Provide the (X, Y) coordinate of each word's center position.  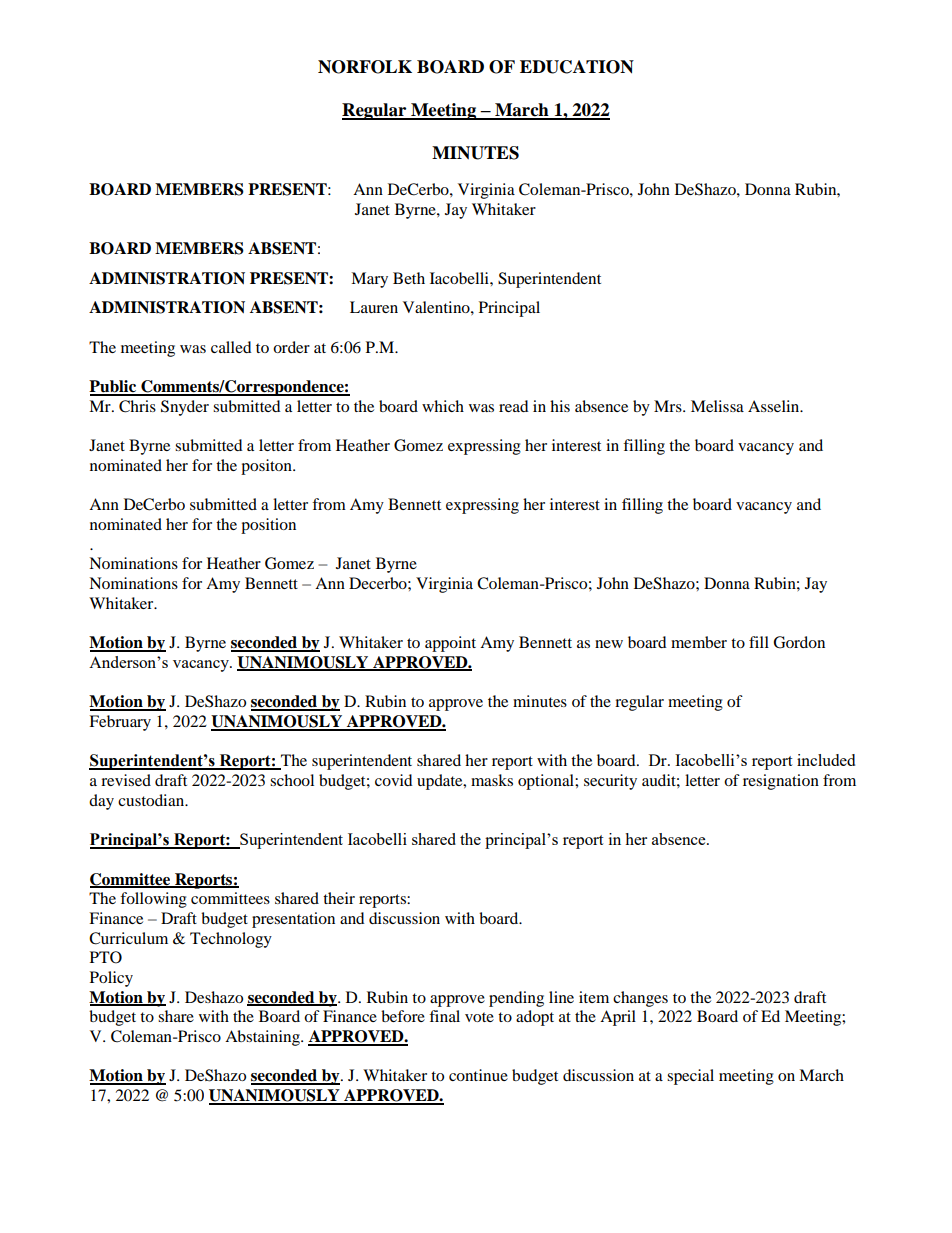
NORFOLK (365, 67)
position (268, 526)
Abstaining (263, 1038)
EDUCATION (577, 67)
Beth (409, 278)
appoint (450, 644)
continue (478, 1075)
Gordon (799, 642)
